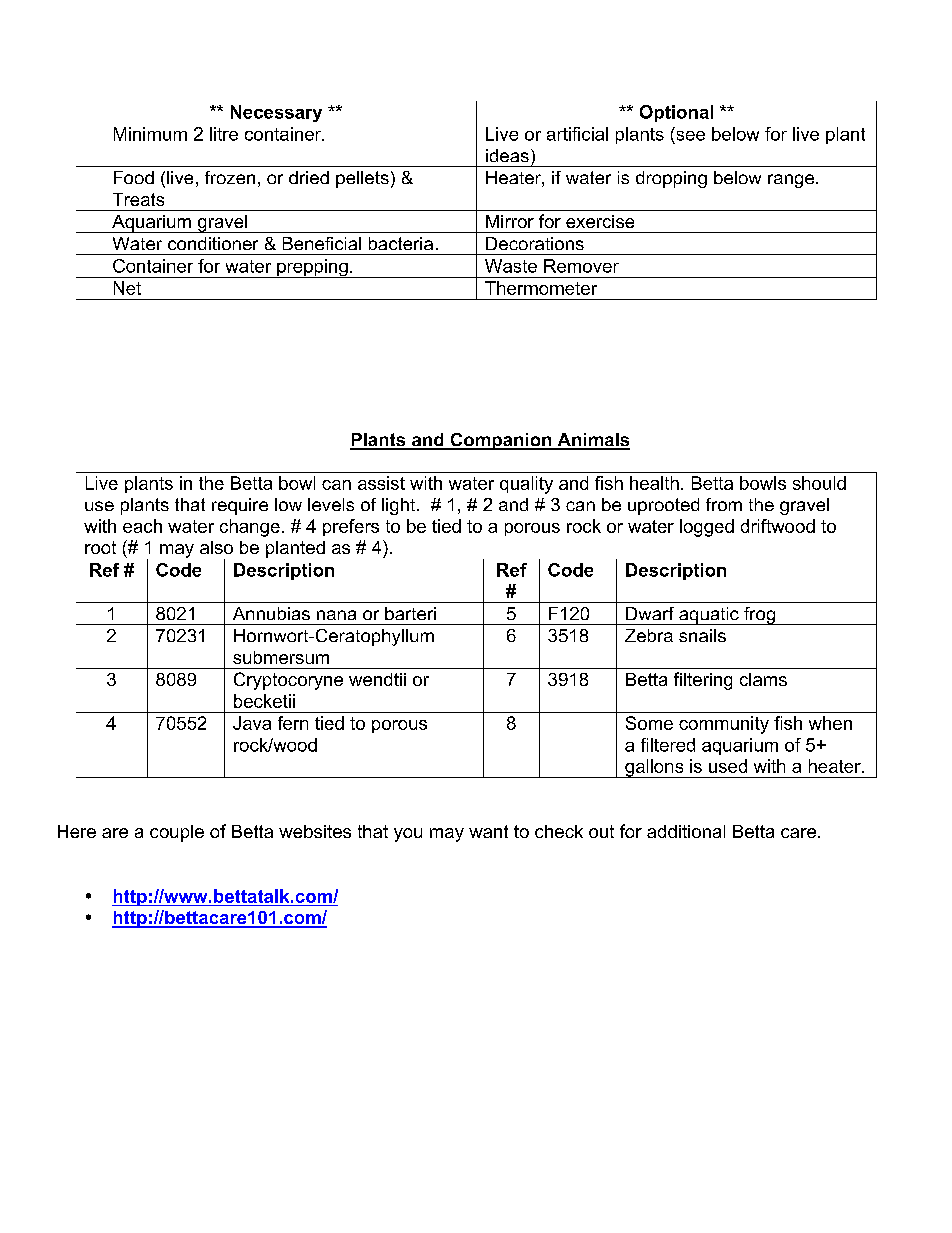 The image size is (952, 1233). What do you see at coordinates (541, 288) in the page?
I see `Thermometer` at bounding box center [541, 288].
